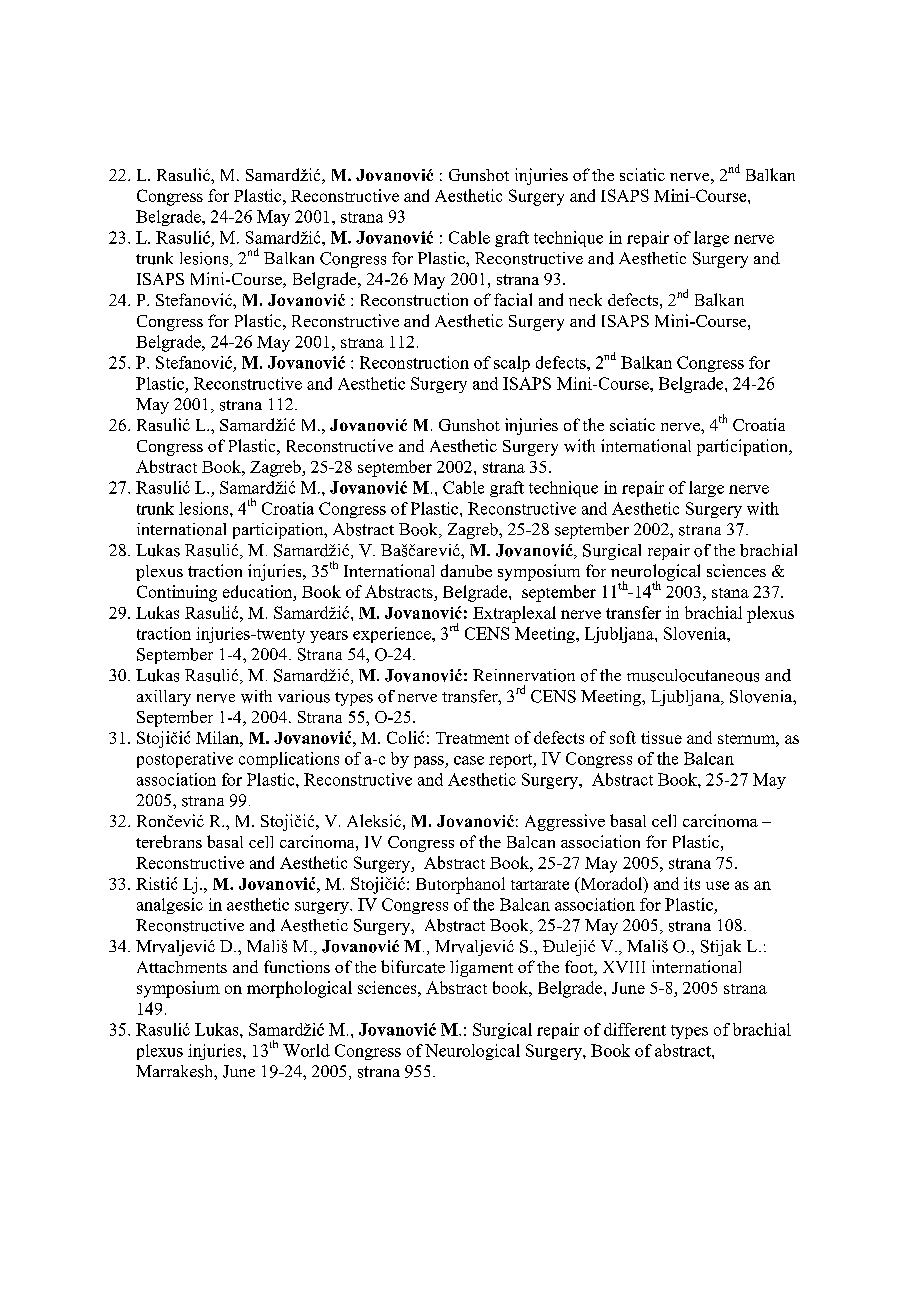  I want to click on pass, so click(430, 762).
